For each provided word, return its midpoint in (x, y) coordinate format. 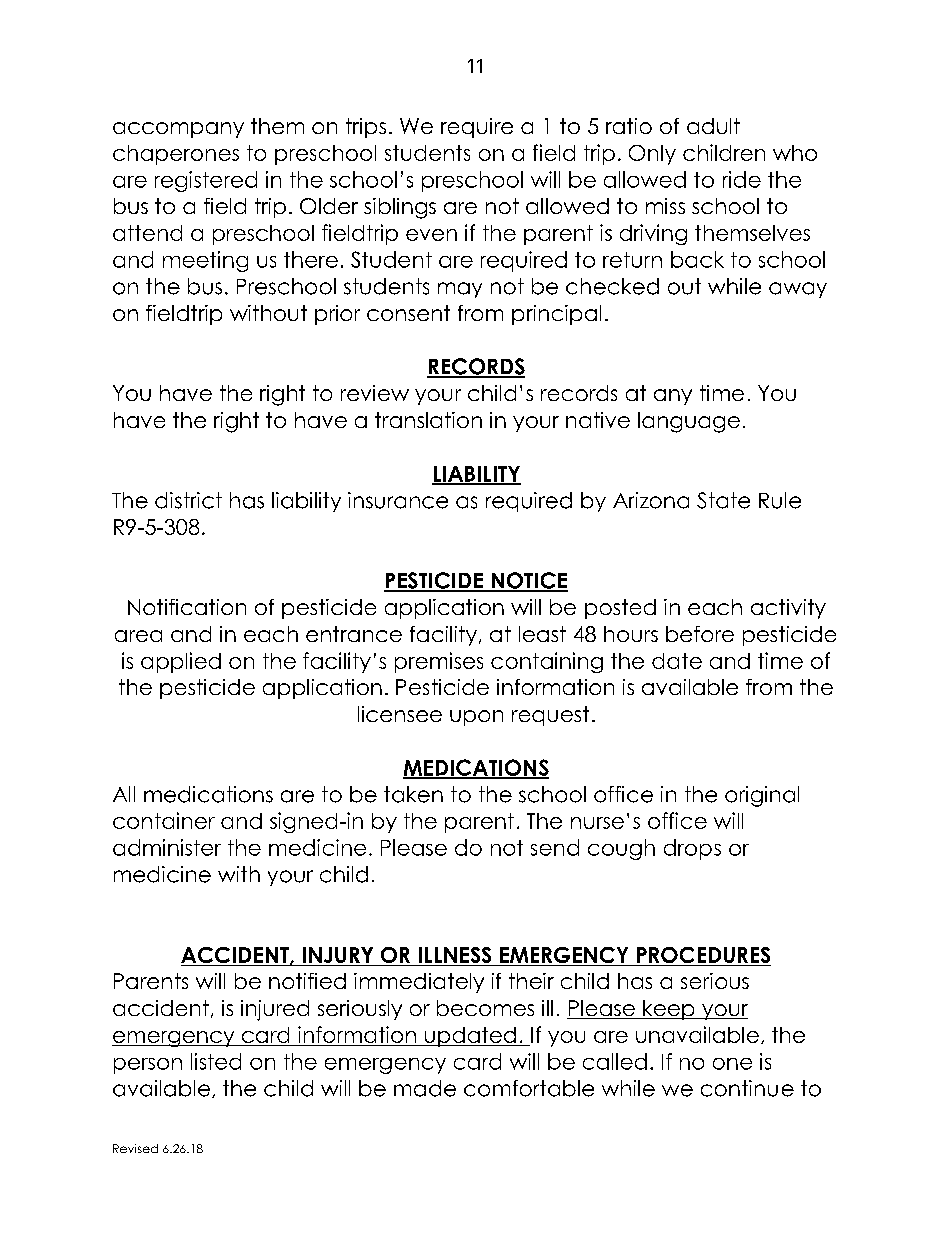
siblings (400, 208)
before (700, 634)
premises (439, 662)
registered (206, 181)
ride (742, 179)
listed (216, 1061)
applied (181, 662)
